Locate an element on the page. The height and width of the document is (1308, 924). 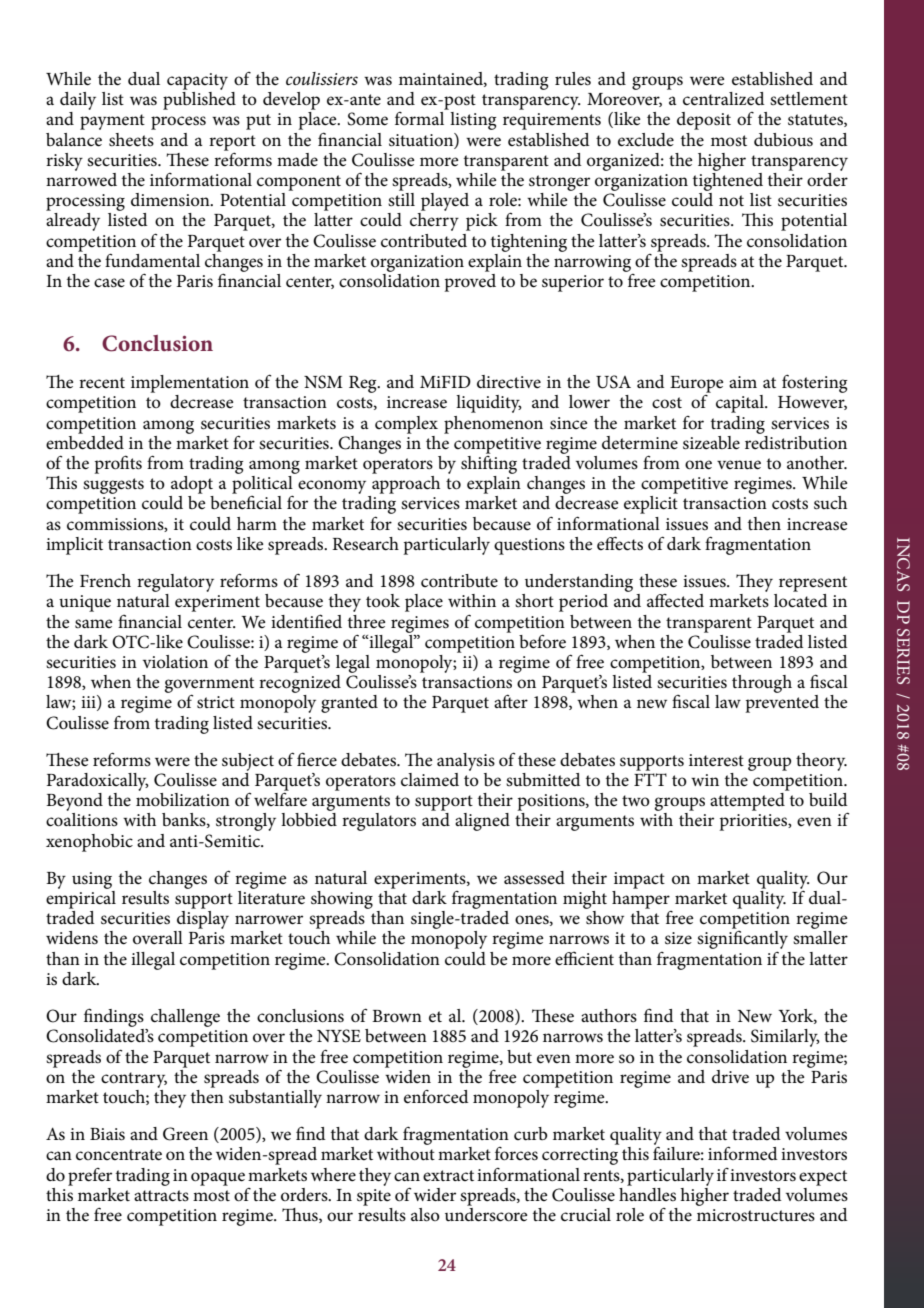
interest is located at coordinates (716, 760).
